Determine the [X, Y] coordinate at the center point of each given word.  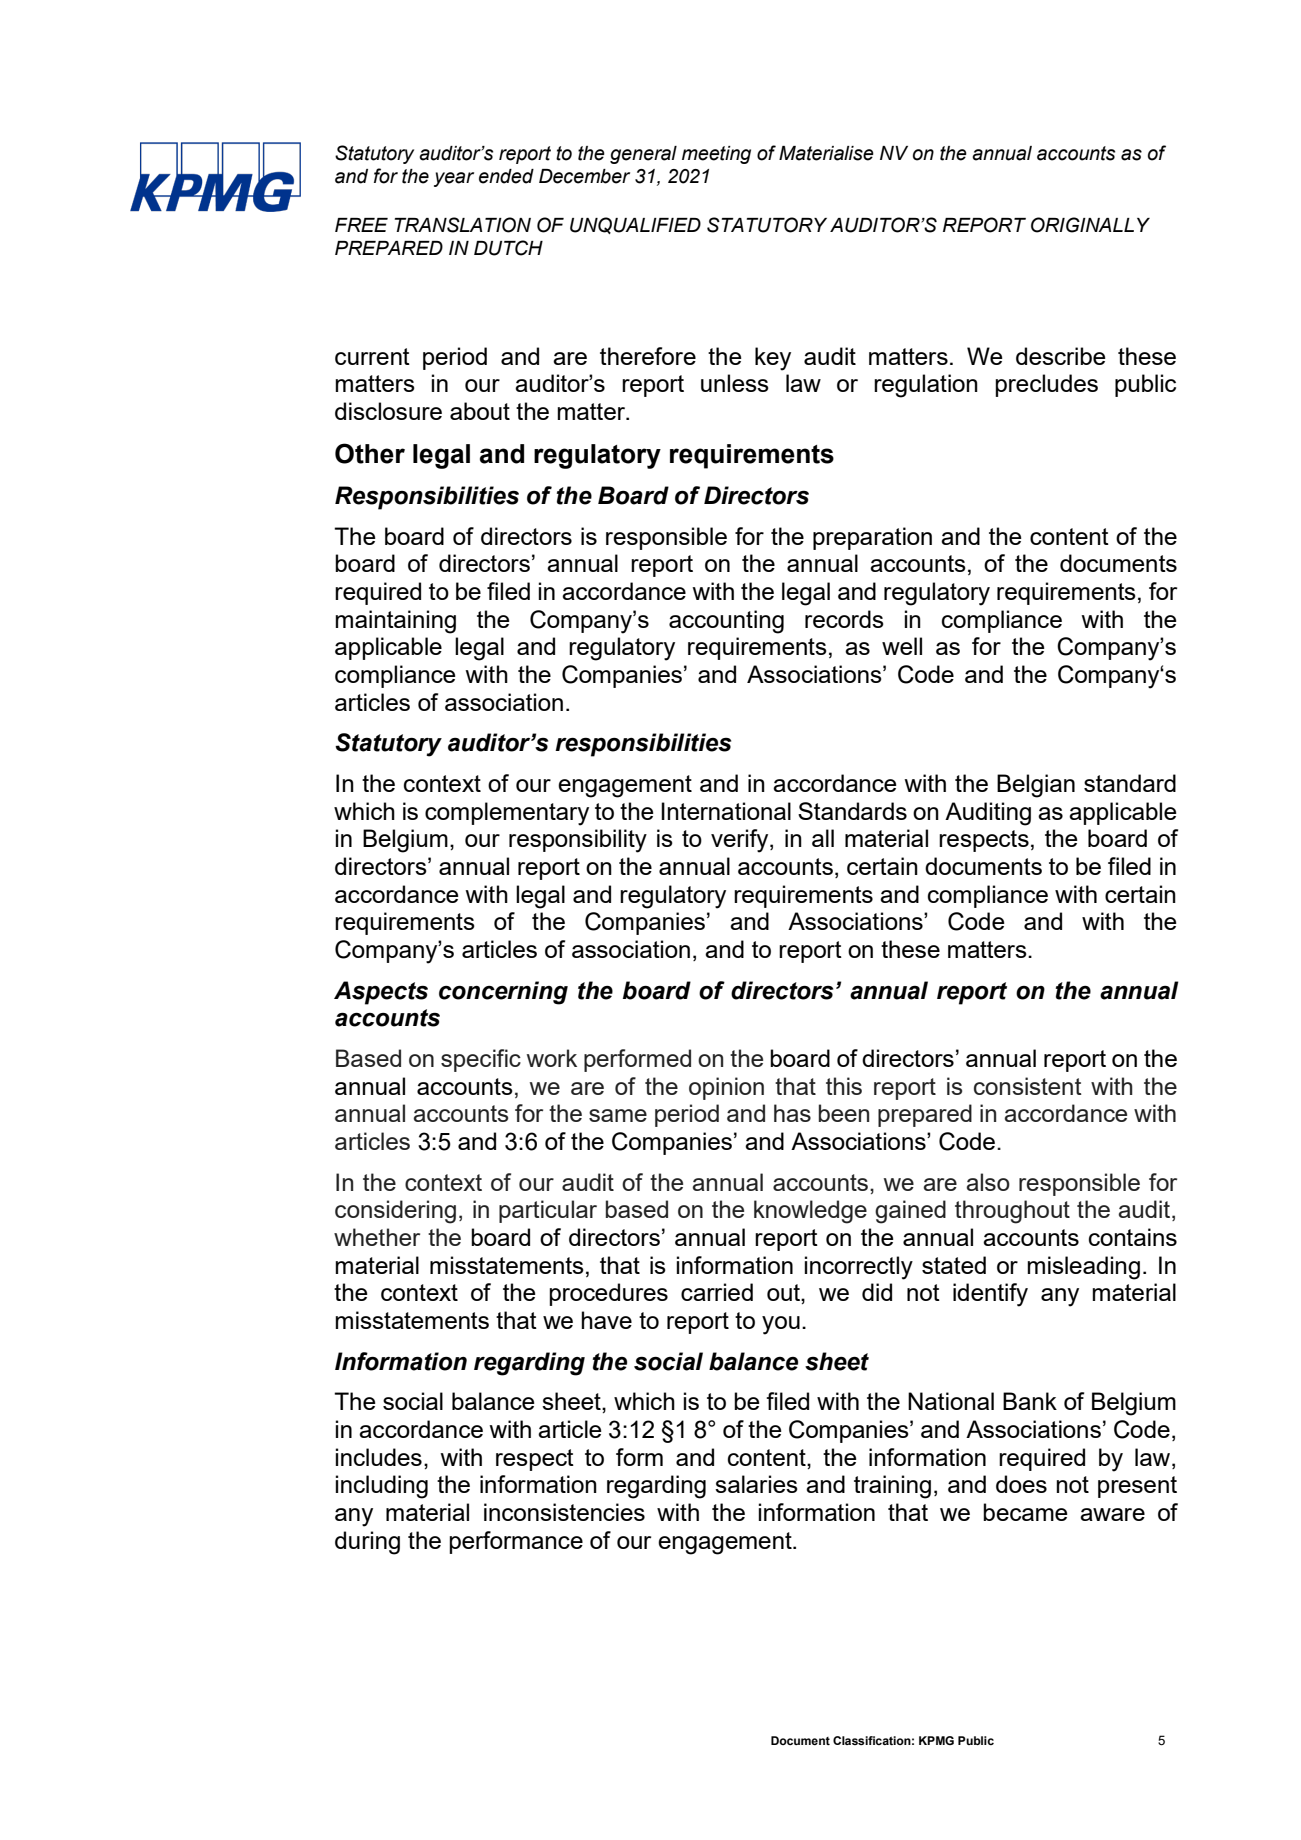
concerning [503, 993]
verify [741, 841]
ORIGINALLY [1090, 225]
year [454, 179]
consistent [1028, 1086]
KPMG [936, 1740]
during [367, 1543]
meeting [716, 155]
